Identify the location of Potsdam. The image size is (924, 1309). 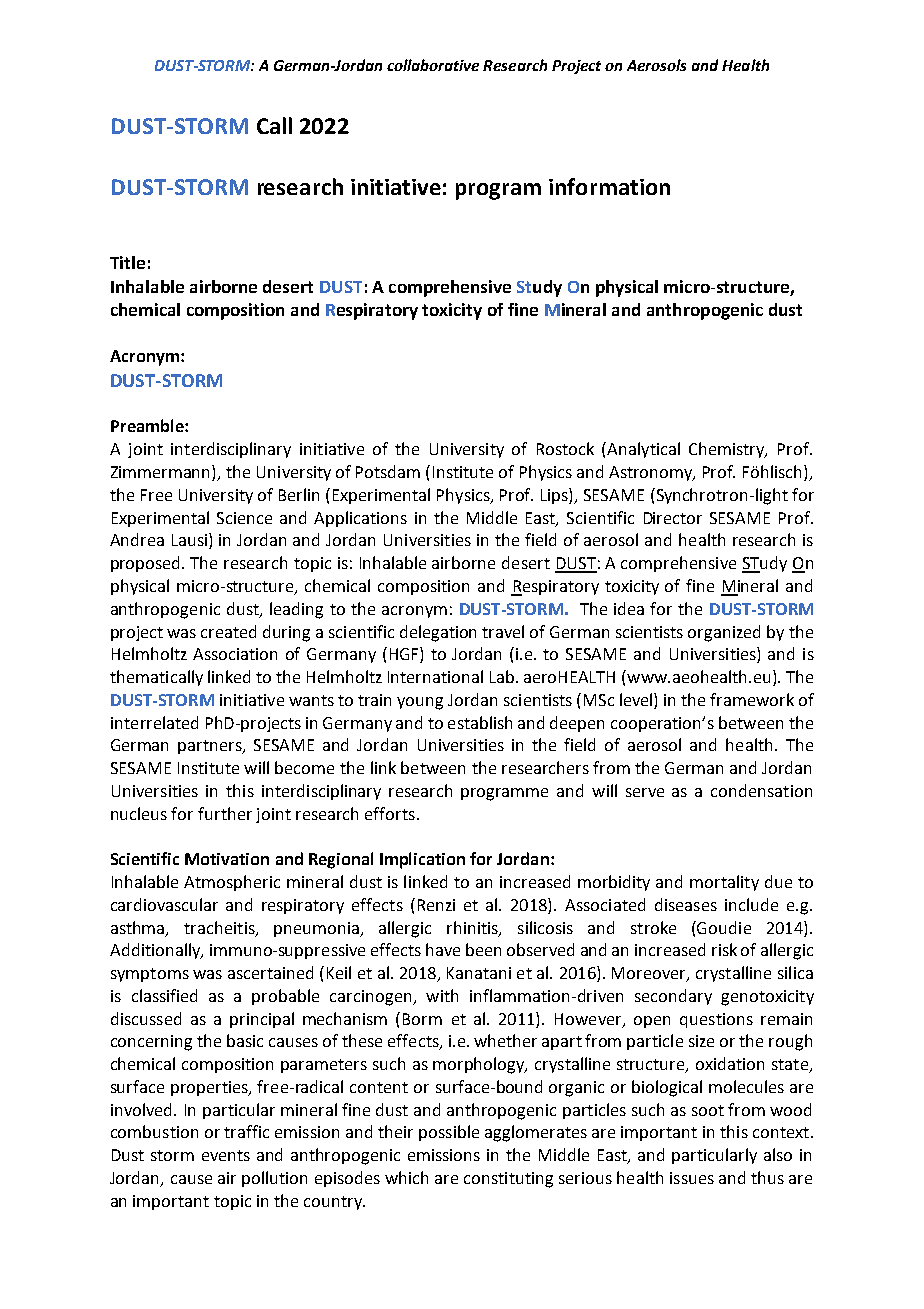
(388, 471).
